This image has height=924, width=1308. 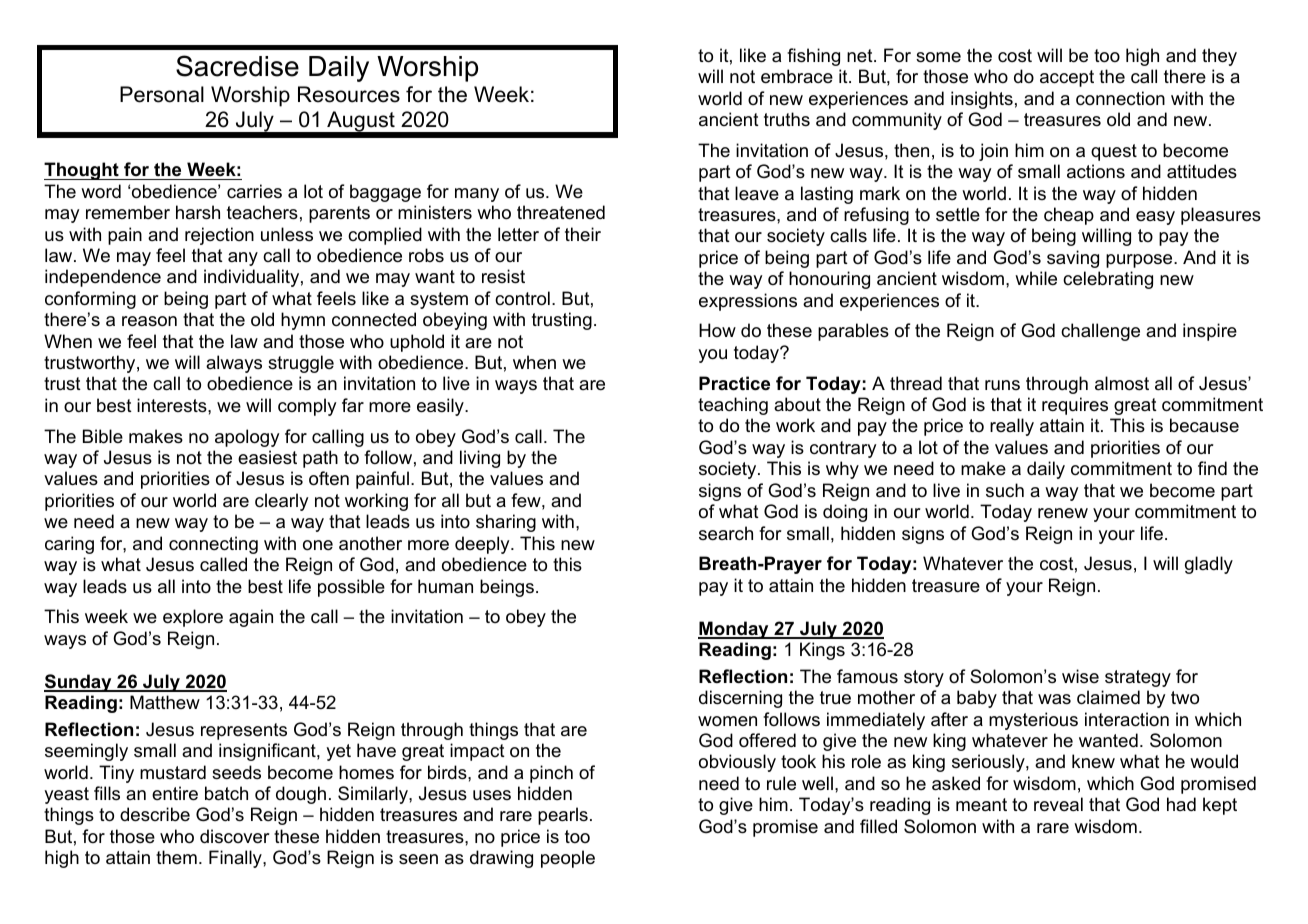 I want to click on pearls, so click(x=563, y=816).
